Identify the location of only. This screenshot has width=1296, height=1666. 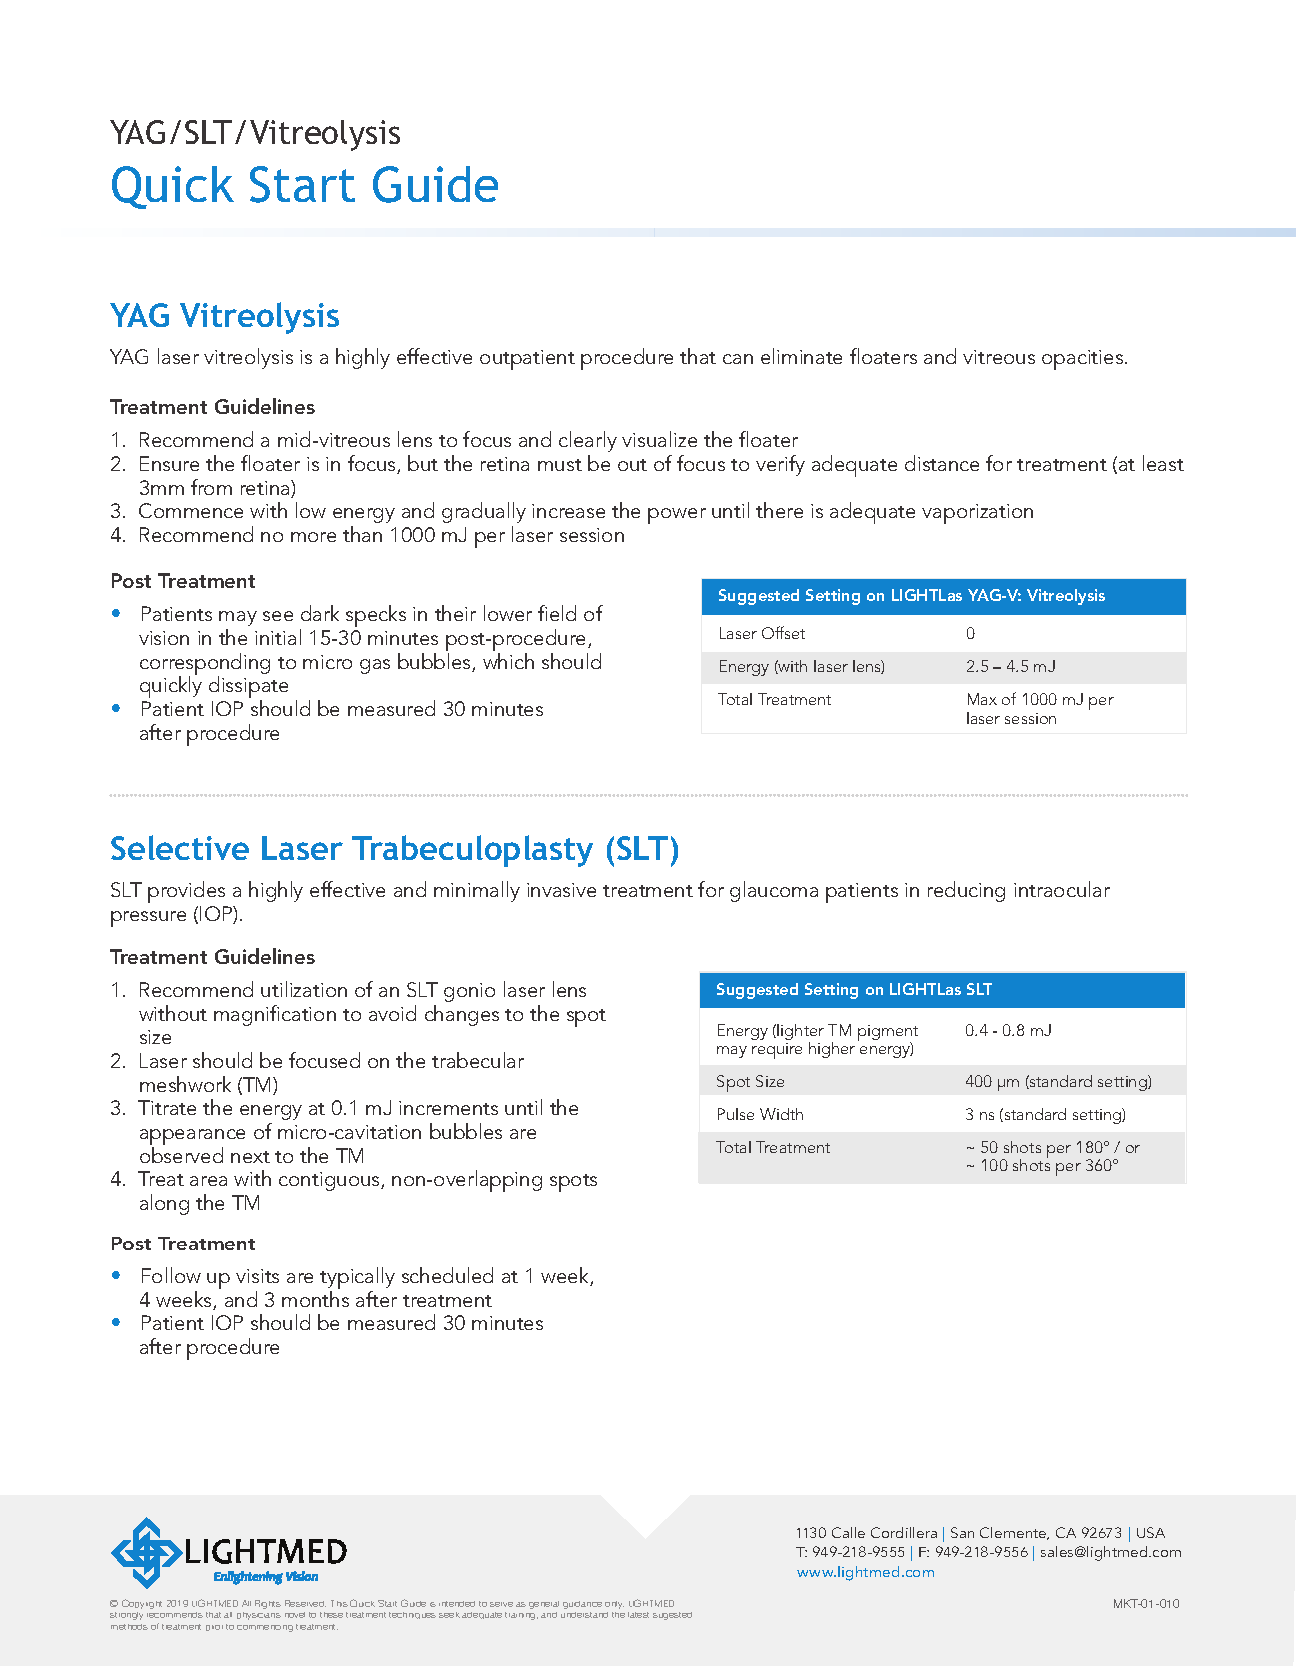
(614, 1605).
